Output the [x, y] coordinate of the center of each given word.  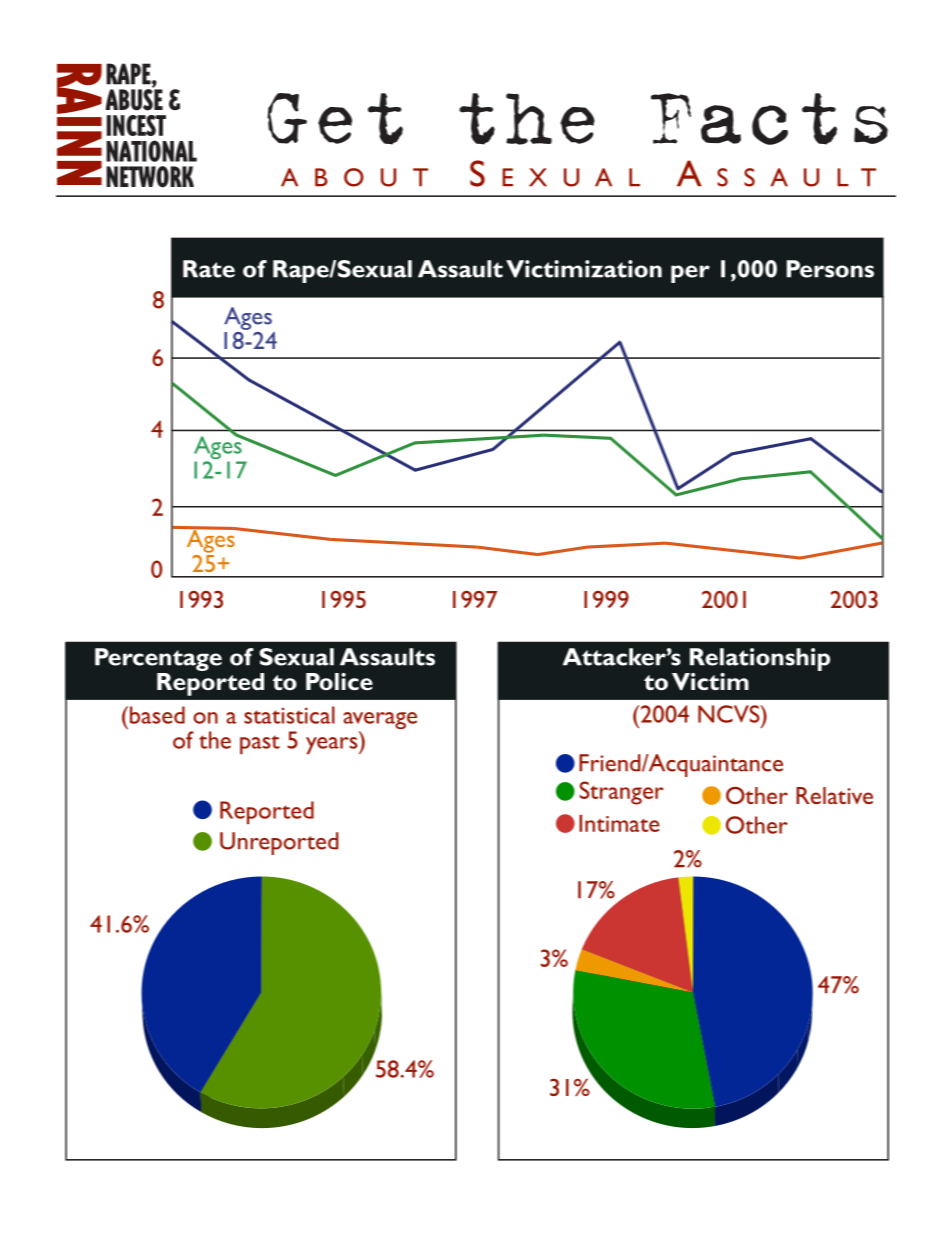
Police [339, 681]
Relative [834, 795]
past [260, 744]
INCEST [136, 125]
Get [335, 119]
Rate [209, 269]
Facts [769, 119]
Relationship [760, 659]
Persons [830, 269]
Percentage [158, 659]
